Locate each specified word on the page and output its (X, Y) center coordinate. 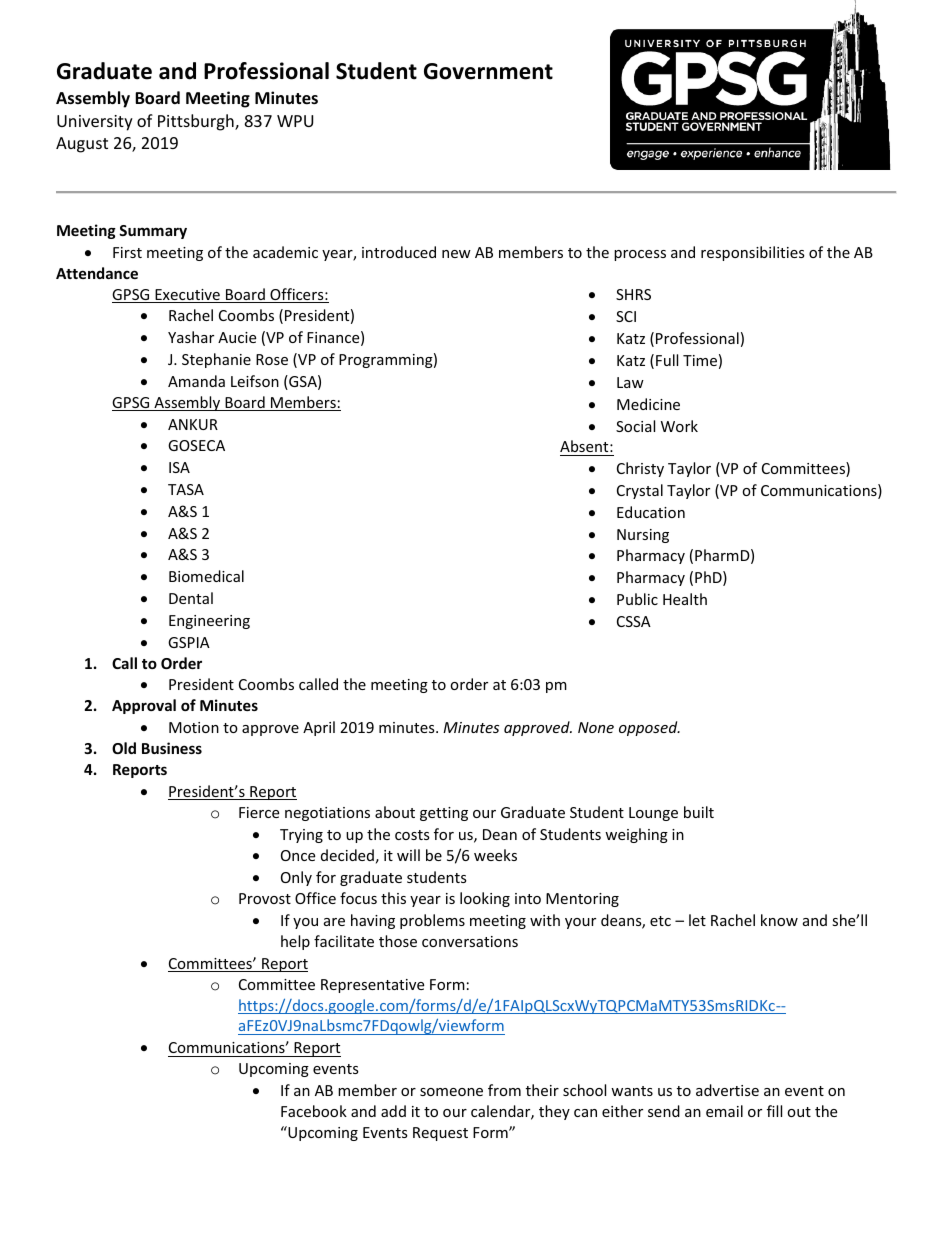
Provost (265, 898)
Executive (187, 296)
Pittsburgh (197, 122)
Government (488, 71)
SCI (626, 316)
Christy (640, 469)
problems (432, 921)
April (319, 728)
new (456, 254)
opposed (649, 728)
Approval (144, 706)
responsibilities (753, 253)
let (697, 920)
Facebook (314, 1111)
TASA (186, 489)
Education (651, 512)
